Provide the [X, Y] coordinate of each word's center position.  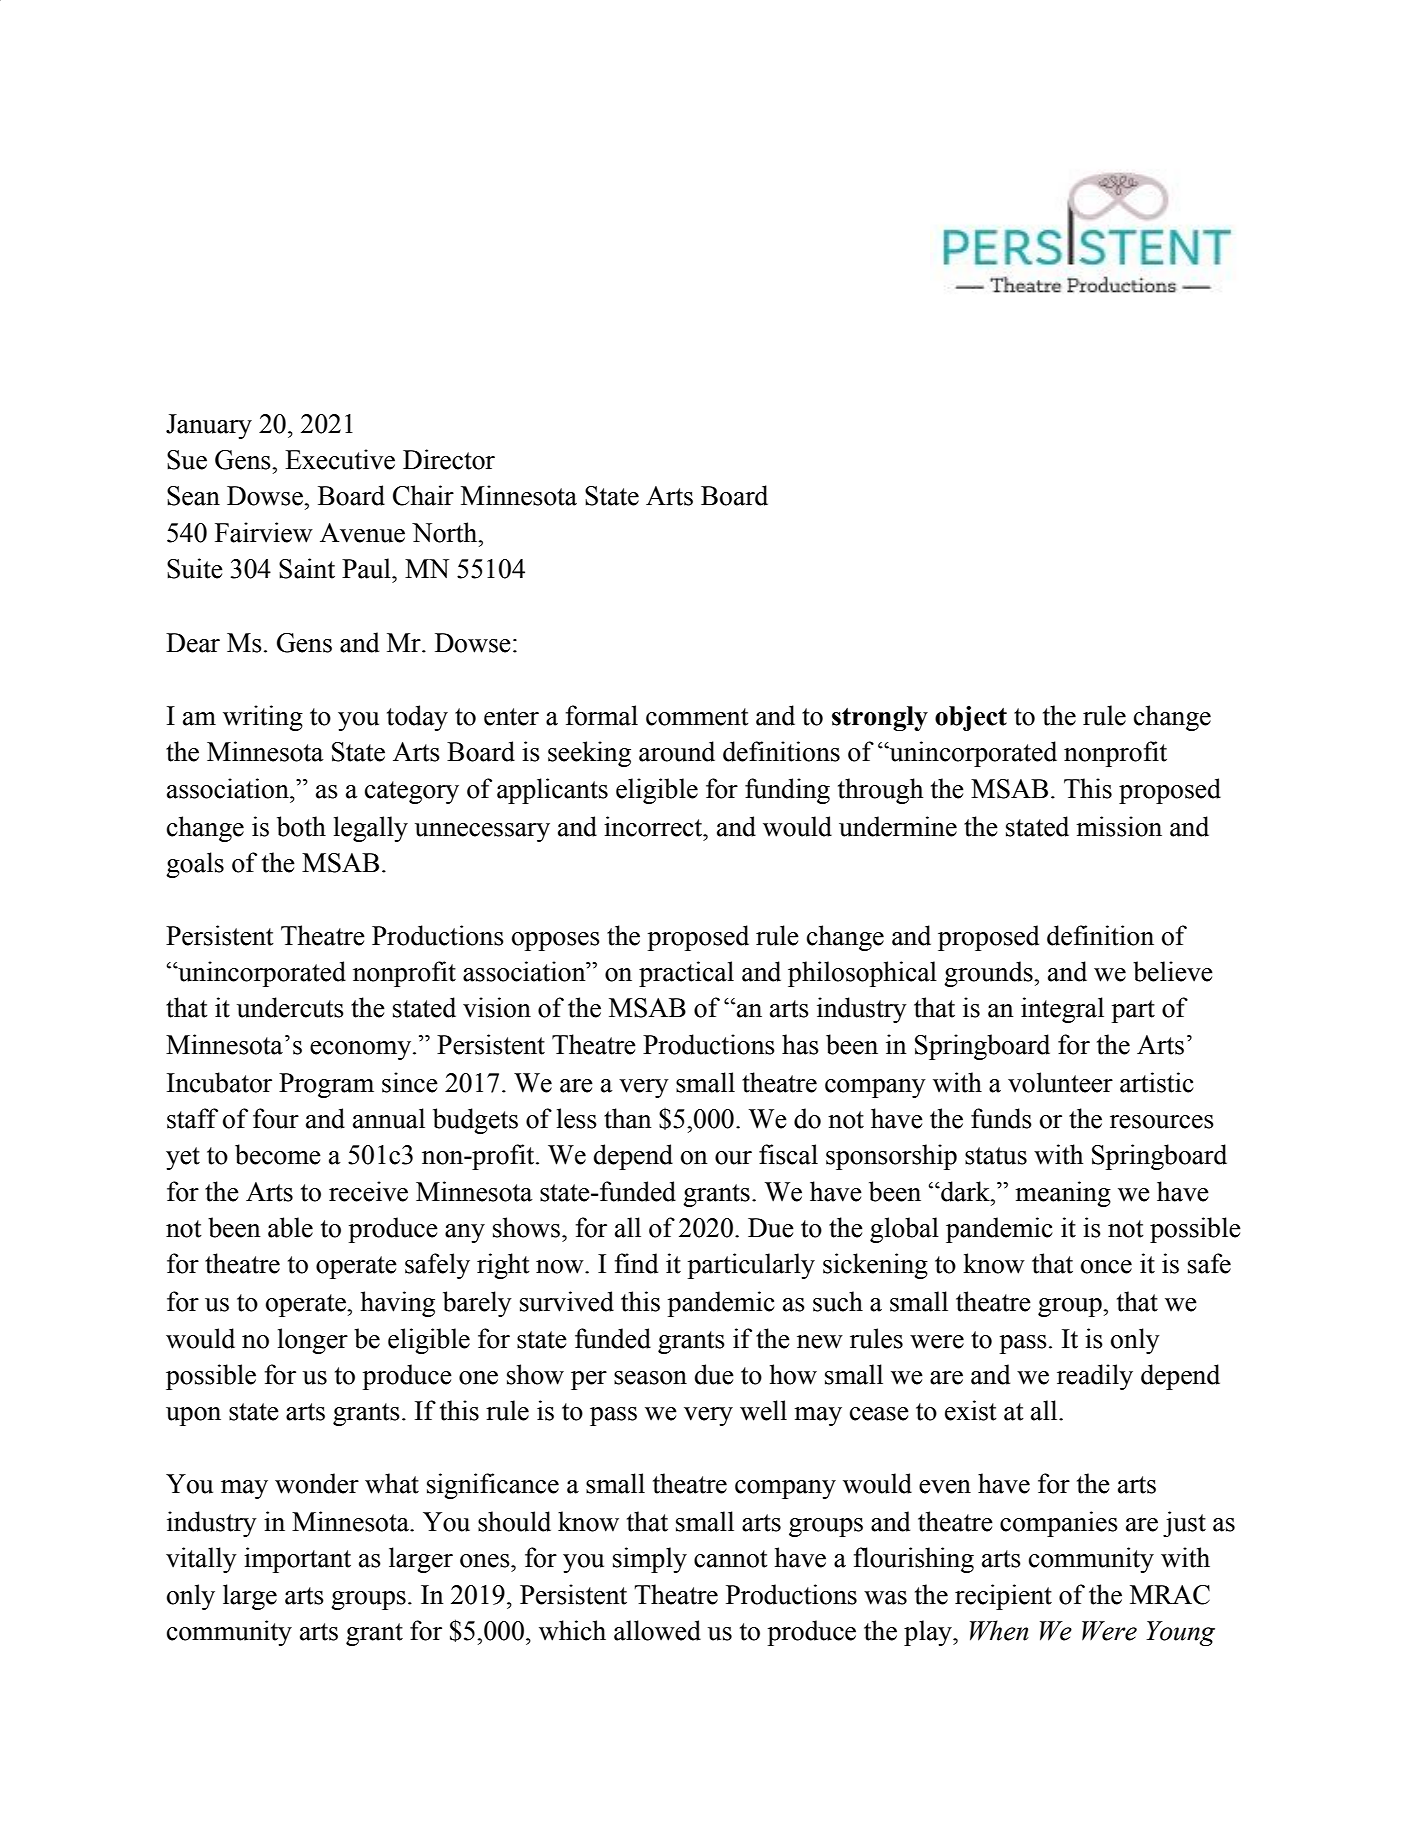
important [297, 1560]
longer [313, 1341]
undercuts [290, 1007]
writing [263, 718]
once [1106, 1267]
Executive [340, 459]
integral [1062, 1010]
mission [1119, 826]
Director [449, 459]
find [636, 1263]
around [677, 751]
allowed [657, 1630]
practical [686, 974]
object [971, 718]
